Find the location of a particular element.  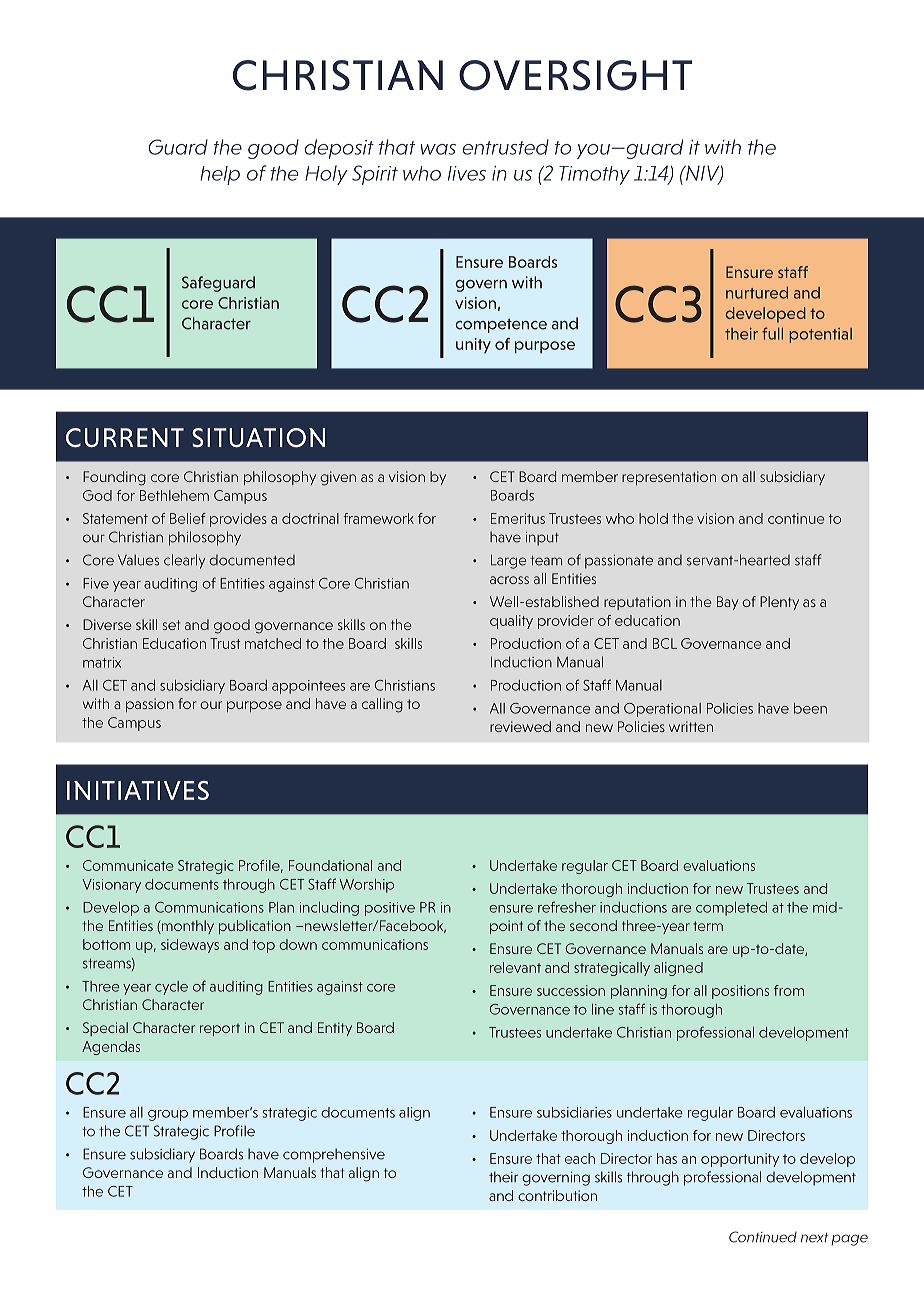

quality is located at coordinates (511, 622).
